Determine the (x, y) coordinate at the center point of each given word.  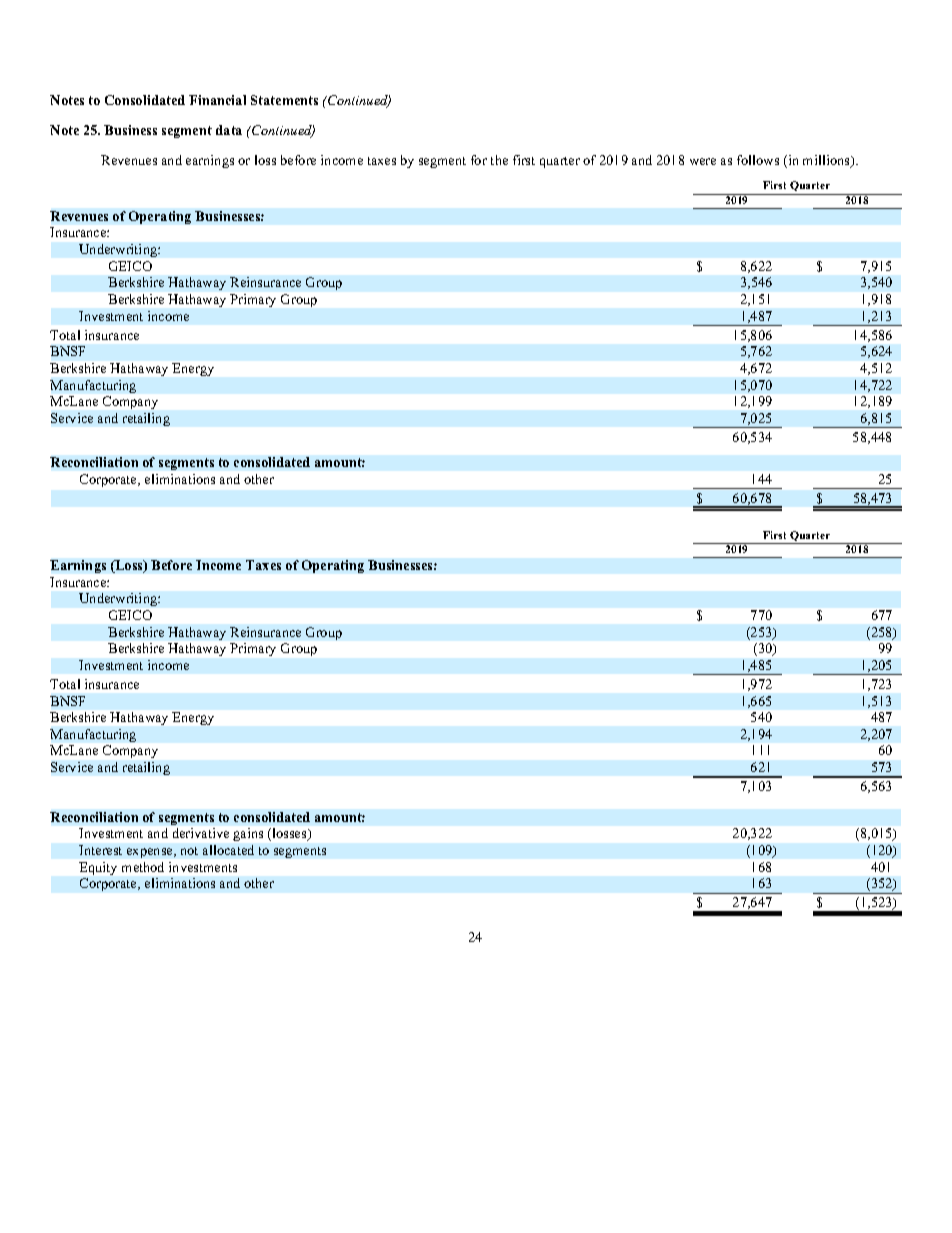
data (229, 130)
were (703, 161)
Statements (284, 100)
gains (248, 834)
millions (828, 161)
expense (151, 853)
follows (758, 160)
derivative (201, 833)
